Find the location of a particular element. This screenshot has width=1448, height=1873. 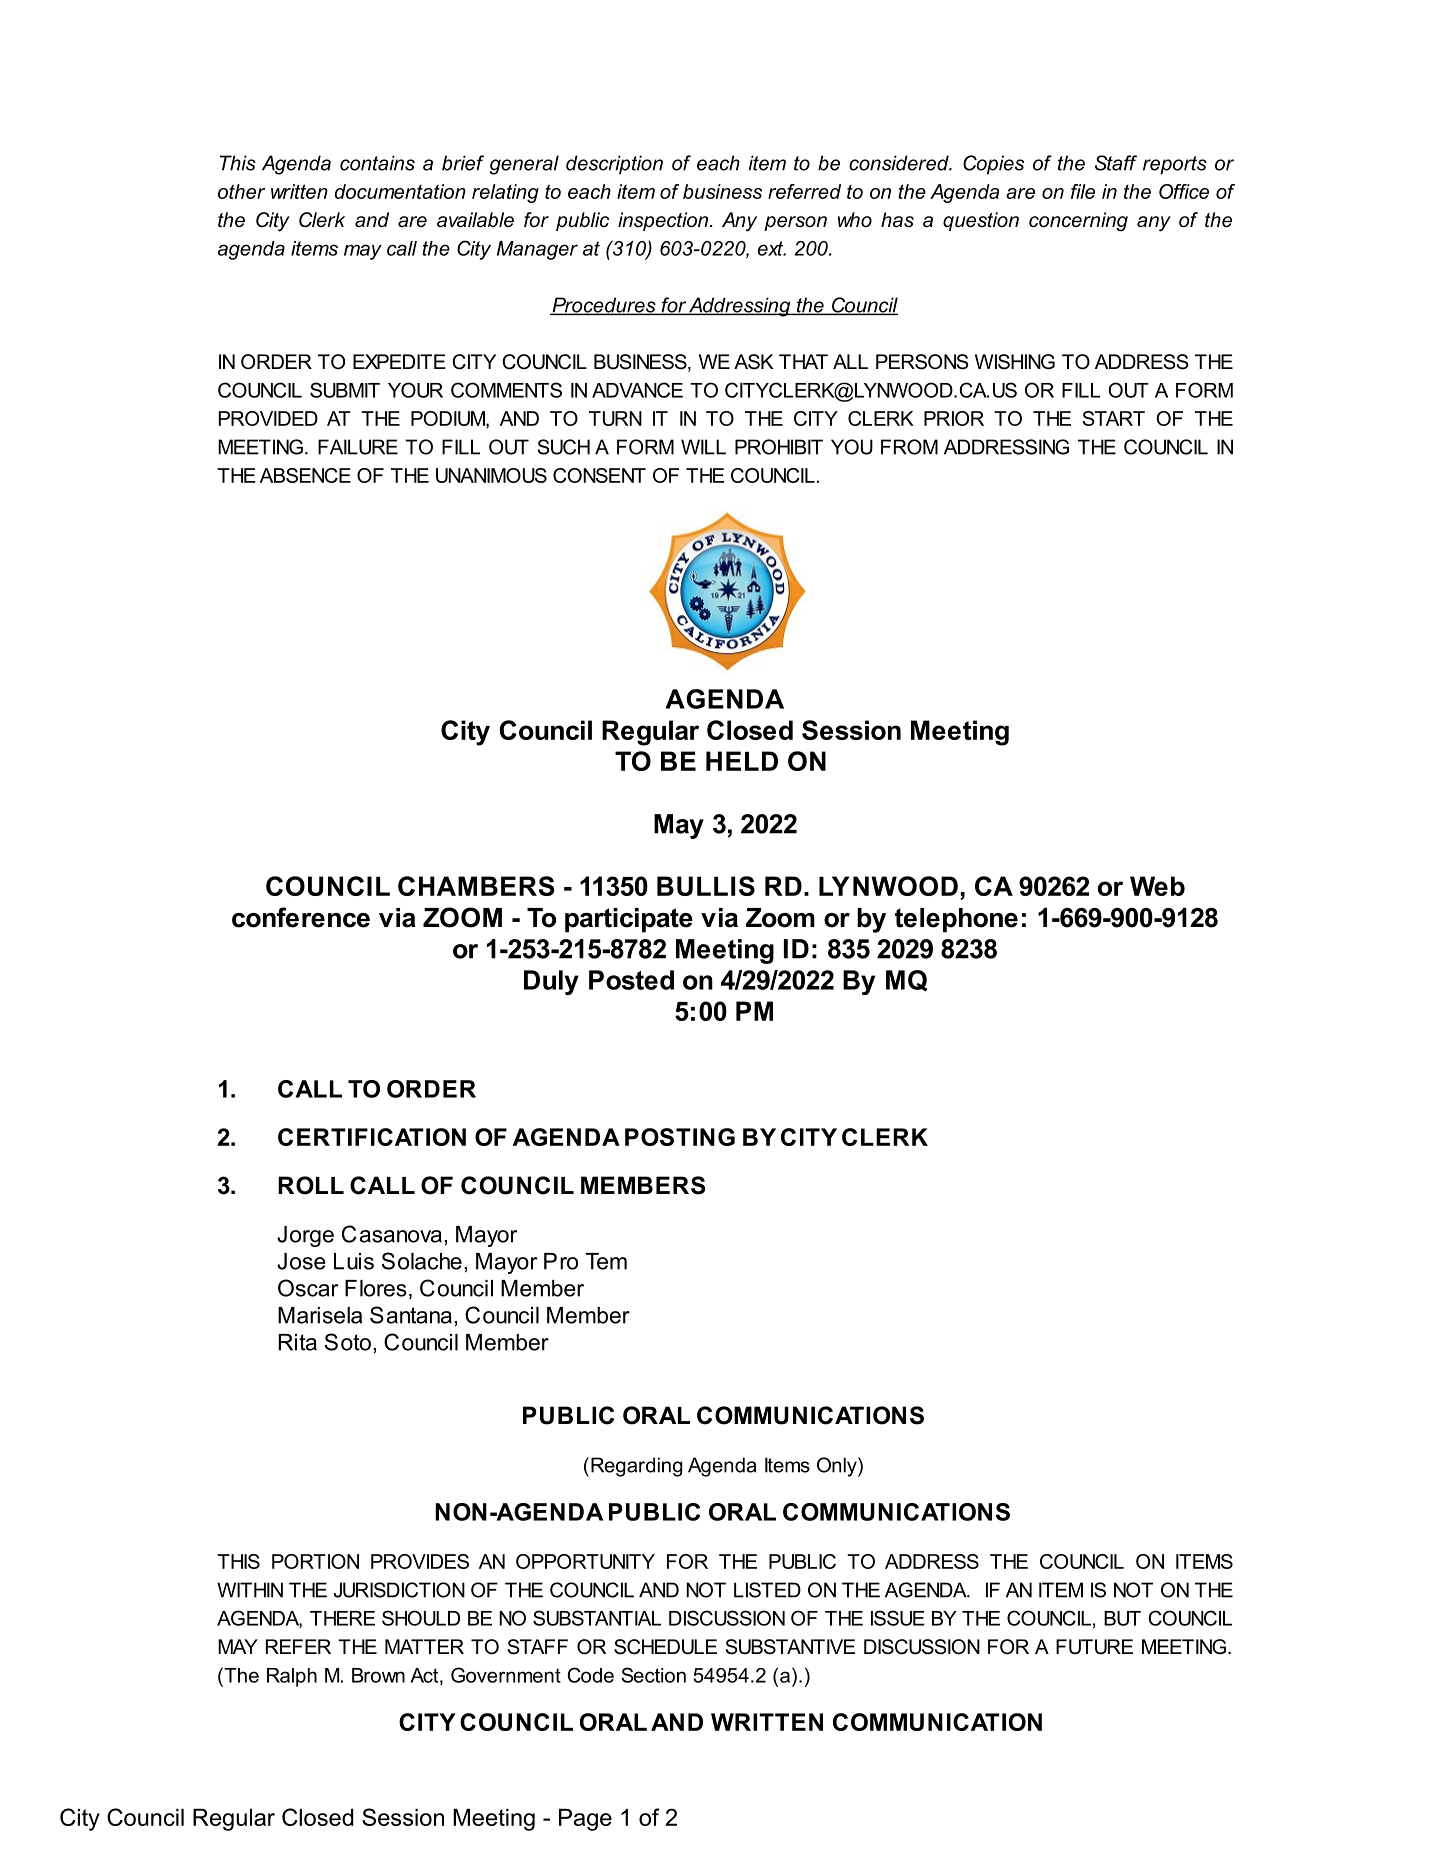

Web is located at coordinates (1157, 886).
